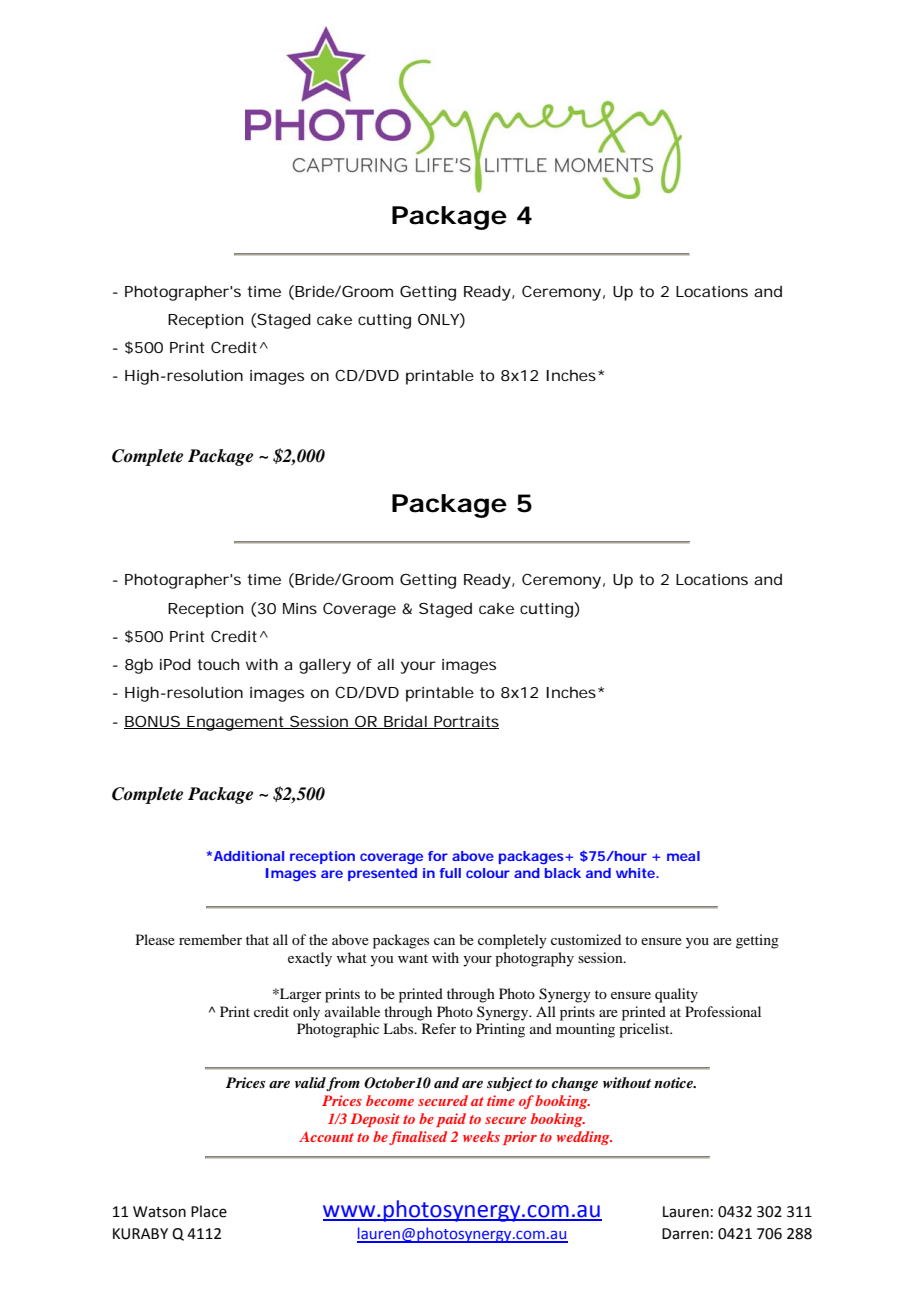 The height and width of the screenshot is (1308, 924). What do you see at coordinates (444, 941) in the screenshot?
I see `can` at bounding box center [444, 941].
